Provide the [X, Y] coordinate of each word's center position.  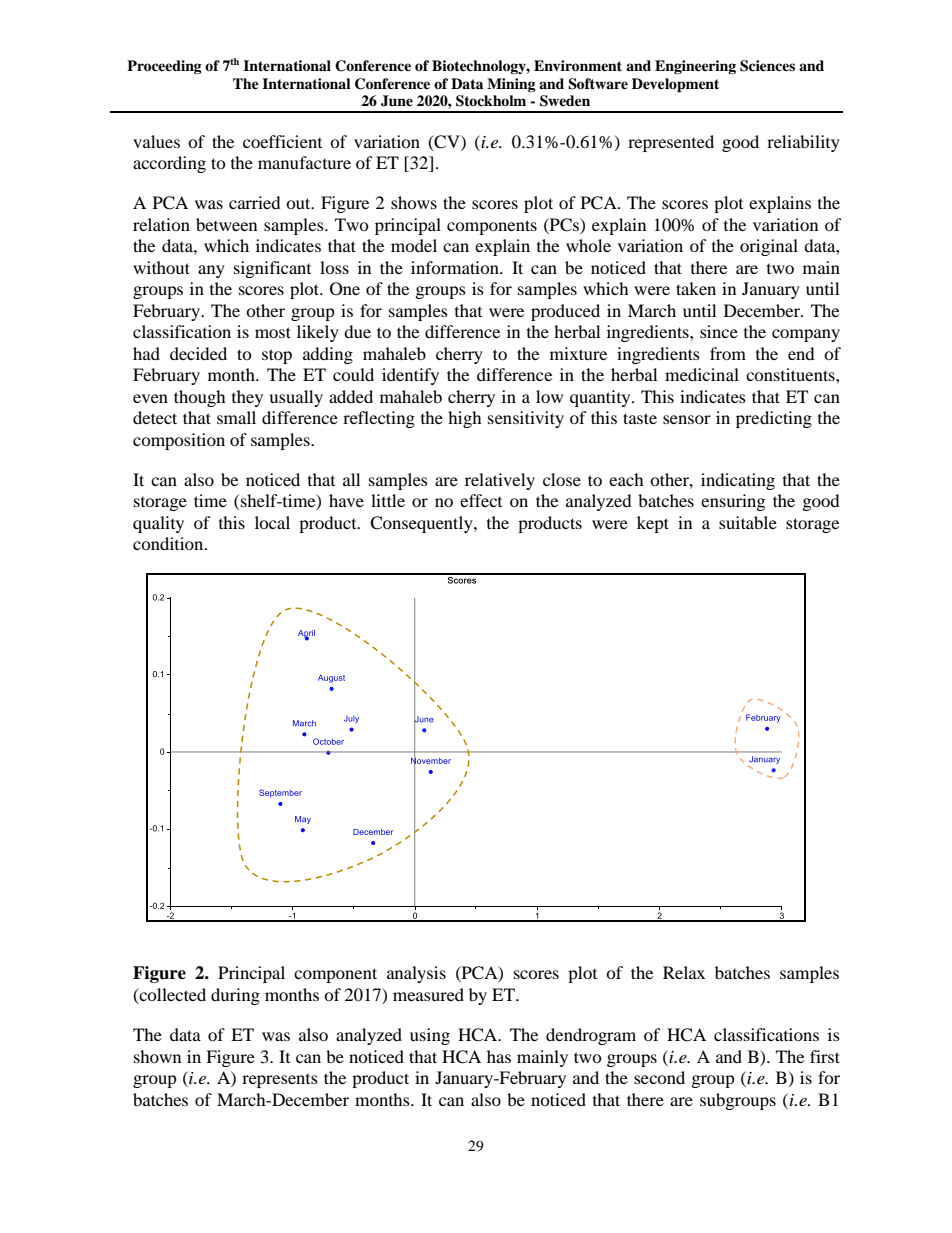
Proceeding [164, 67]
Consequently [422, 524]
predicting [774, 419]
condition [169, 543]
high [465, 419]
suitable [748, 522]
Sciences [767, 66]
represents [280, 1081]
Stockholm [491, 101]
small [236, 417]
